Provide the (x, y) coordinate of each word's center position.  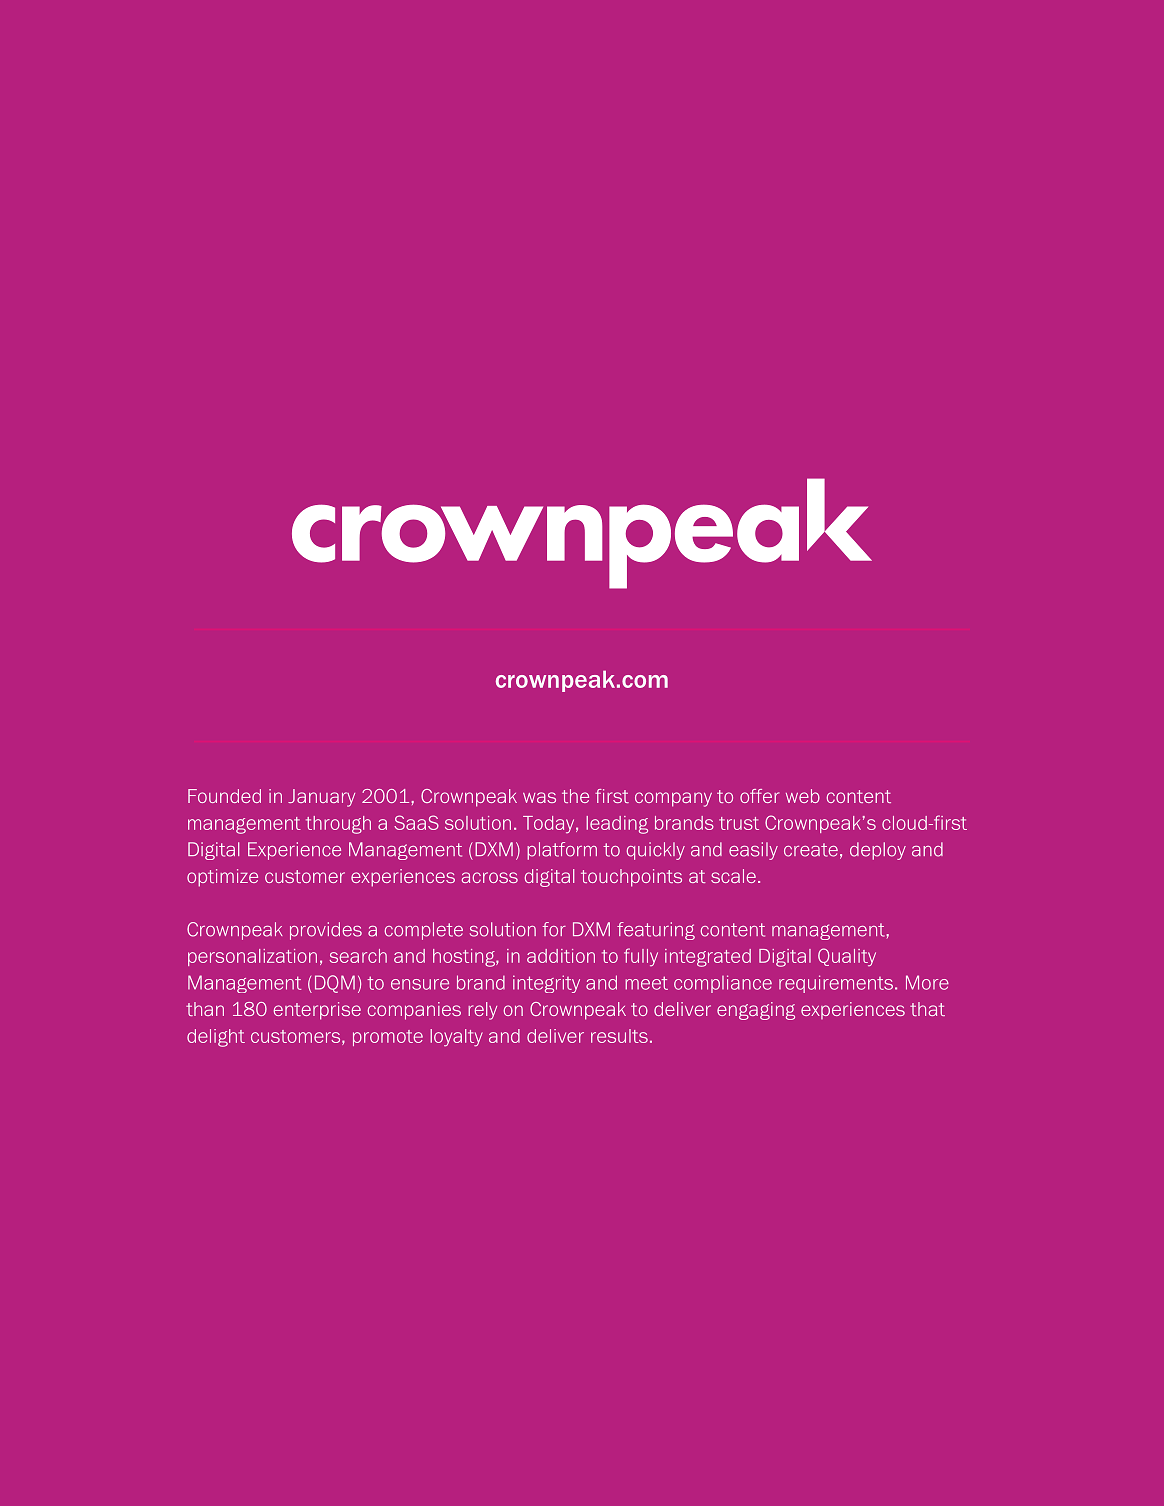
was (539, 797)
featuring (656, 931)
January (321, 798)
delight (216, 1038)
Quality (847, 957)
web (803, 796)
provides (326, 931)
